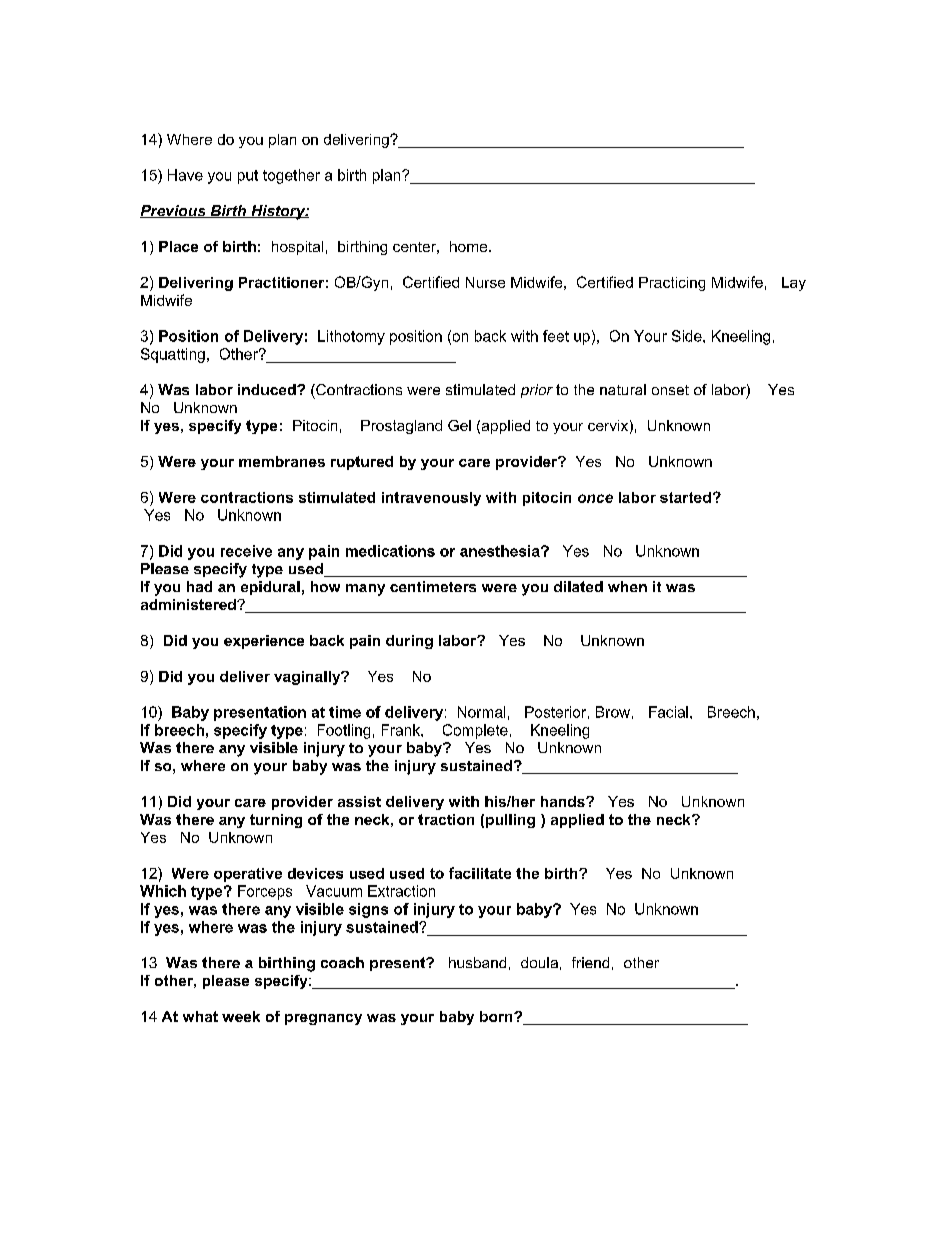 This image has width=952, height=1233. What do you see at coordinates (627, 586) in the image?
I see `when` at bounding box center [627, 586].
